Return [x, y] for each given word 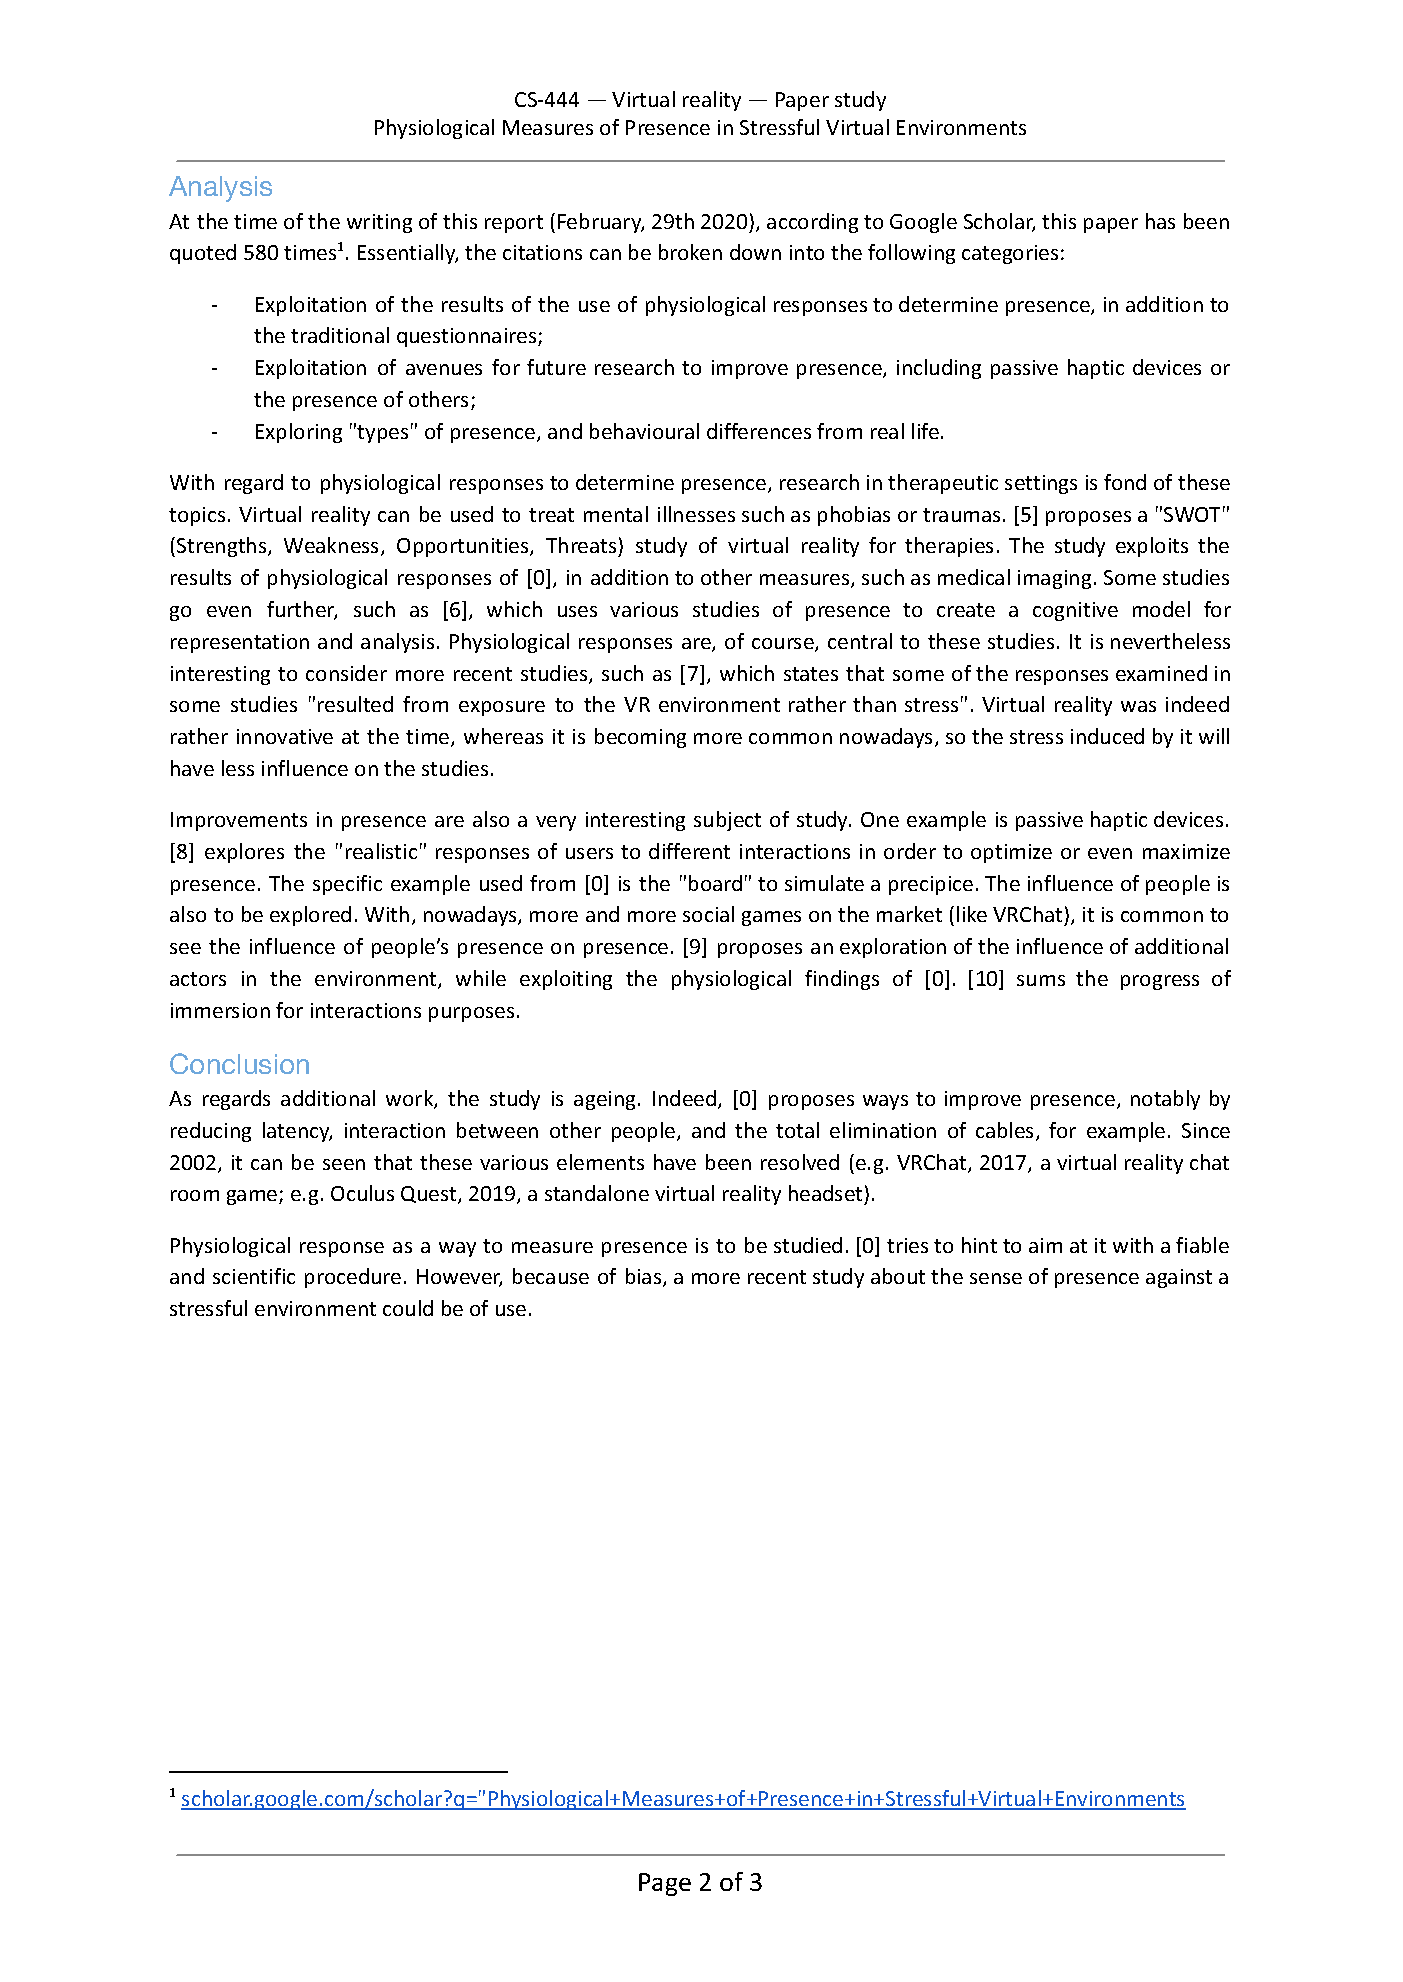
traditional [340, 335]
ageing [604, 1100]
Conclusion [239, 1063]
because [551, 1276]
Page [665, 1884]
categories [1010, 254]
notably [1165, 1100]
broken [690, 252]
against [1179, 1278]
